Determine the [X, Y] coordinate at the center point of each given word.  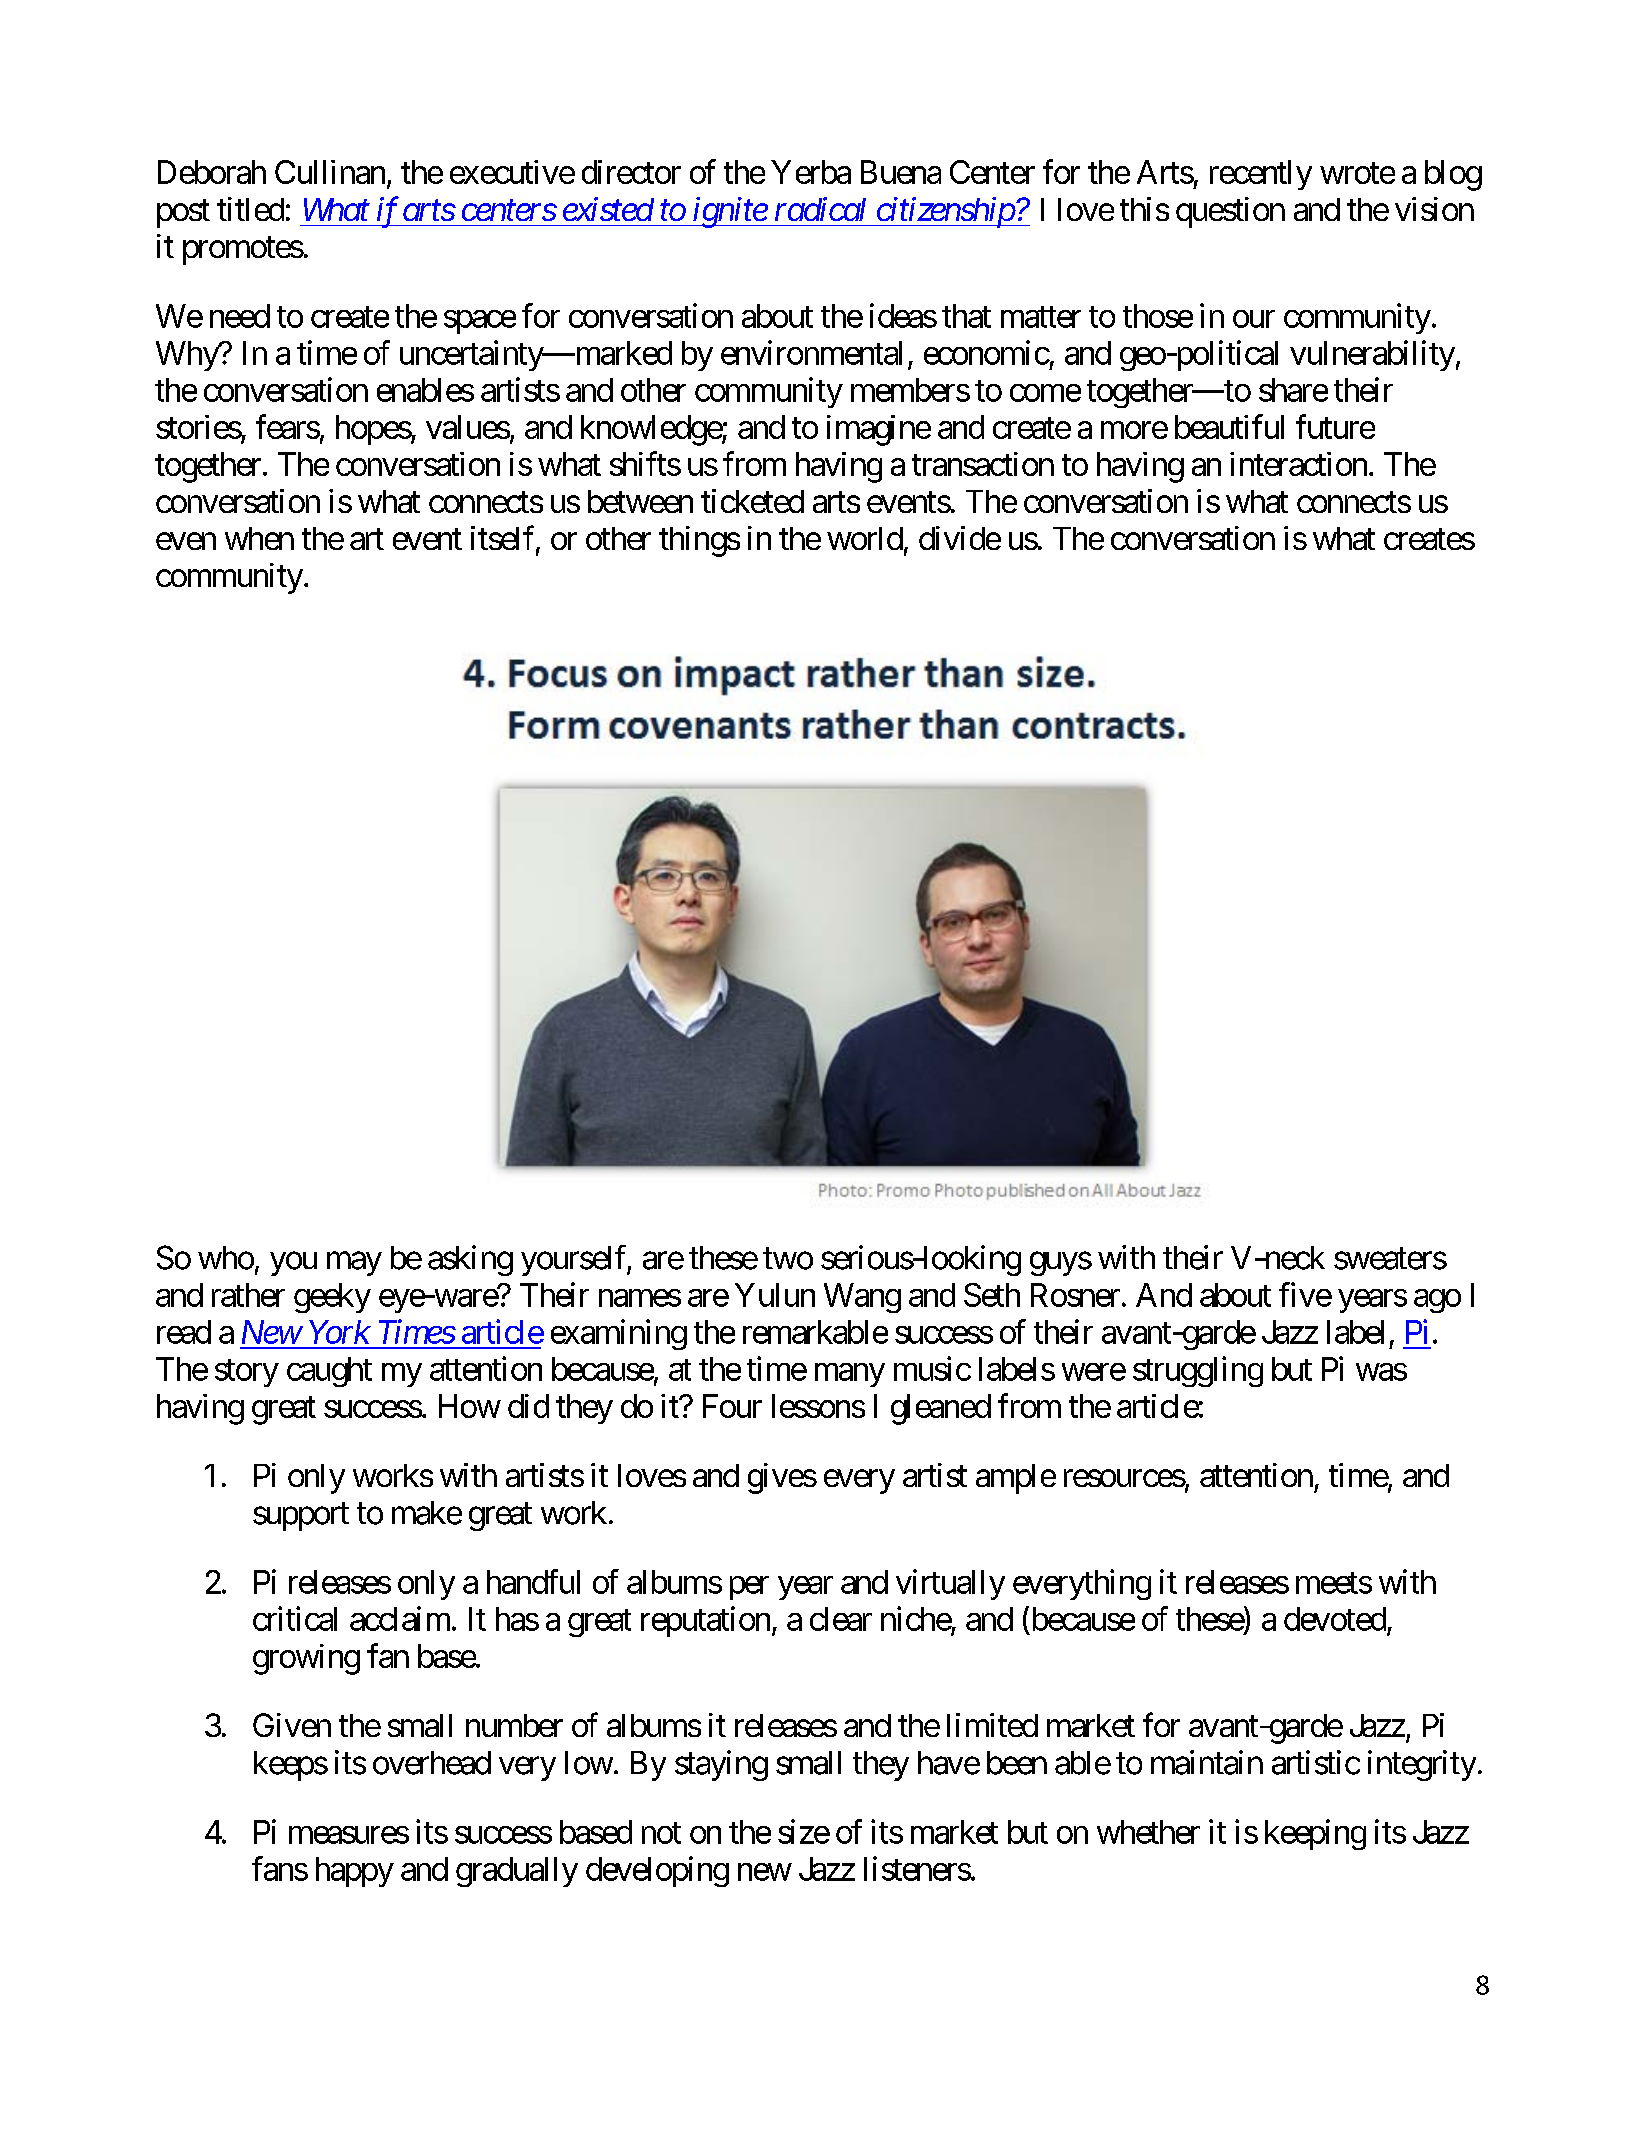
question [1230, 212]
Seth [992, 1295]
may [354, 1264]
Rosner [1075, 1295]
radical [820, 209]
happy [355, 1872]
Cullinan [330, 172]
